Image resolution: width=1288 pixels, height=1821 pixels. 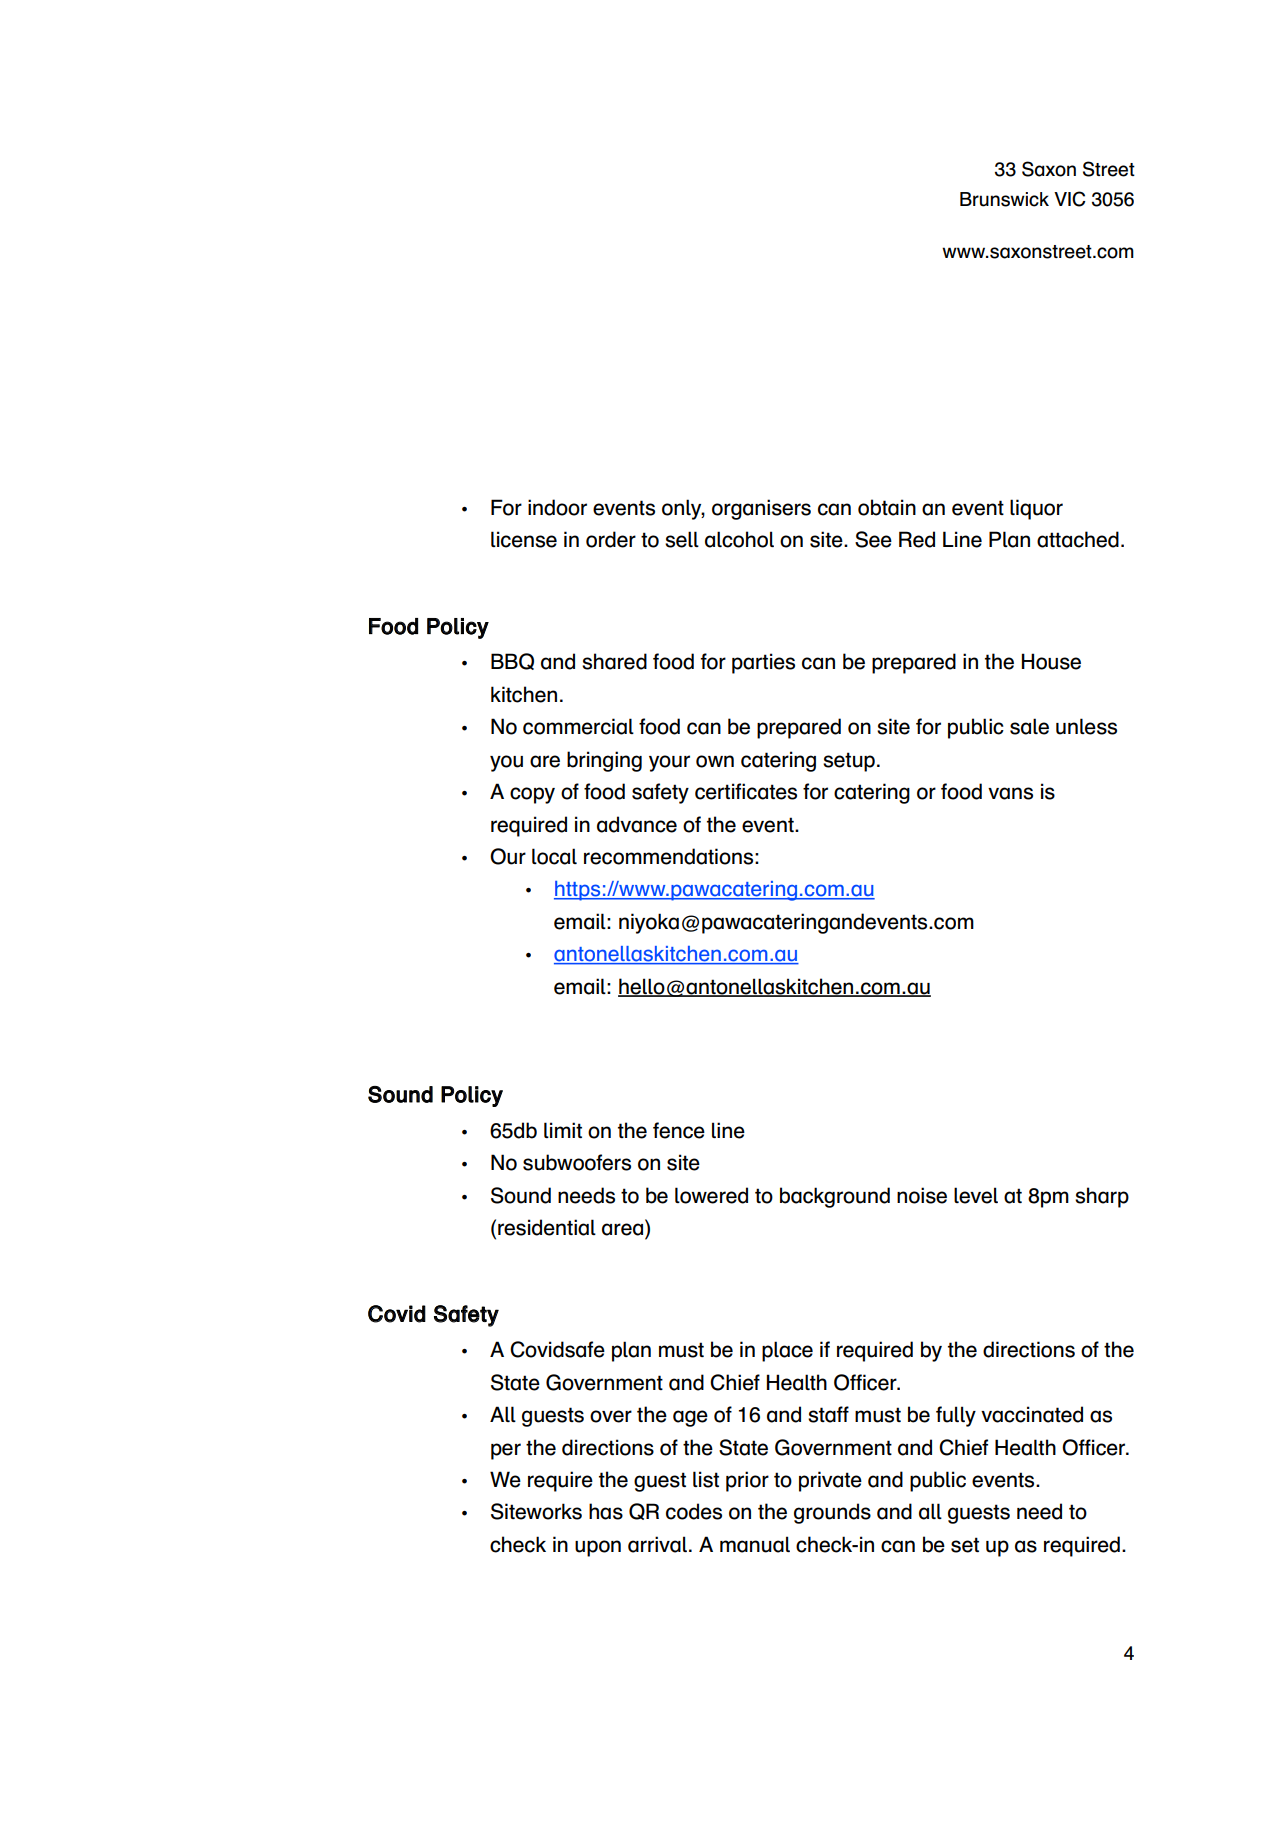 What do you see at coordinates (1070, 199) in the image?
I see `VIC` at bounding box center [1070, 199].
